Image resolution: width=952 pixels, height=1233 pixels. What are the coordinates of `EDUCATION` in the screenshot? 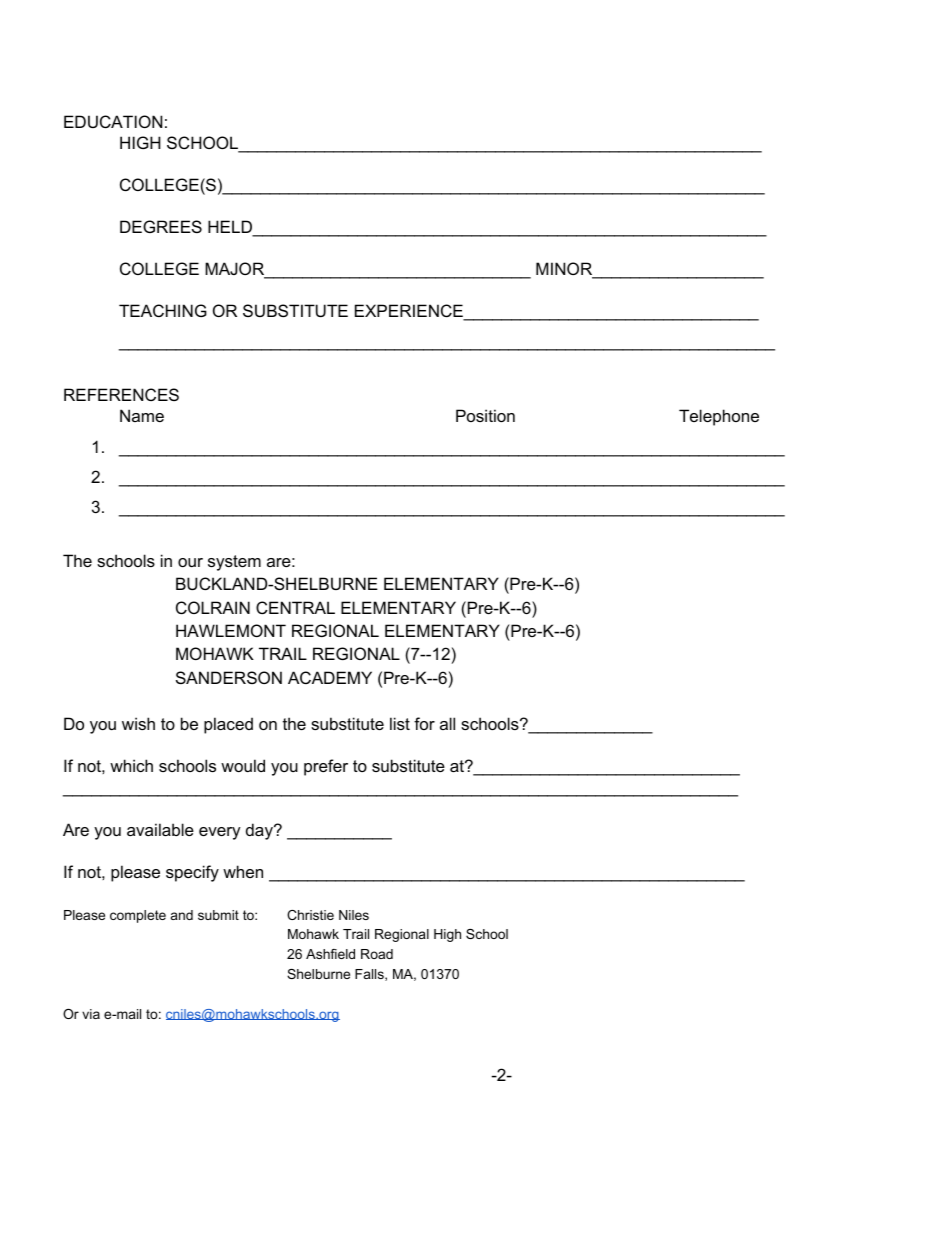 It's located at (113, 121).
